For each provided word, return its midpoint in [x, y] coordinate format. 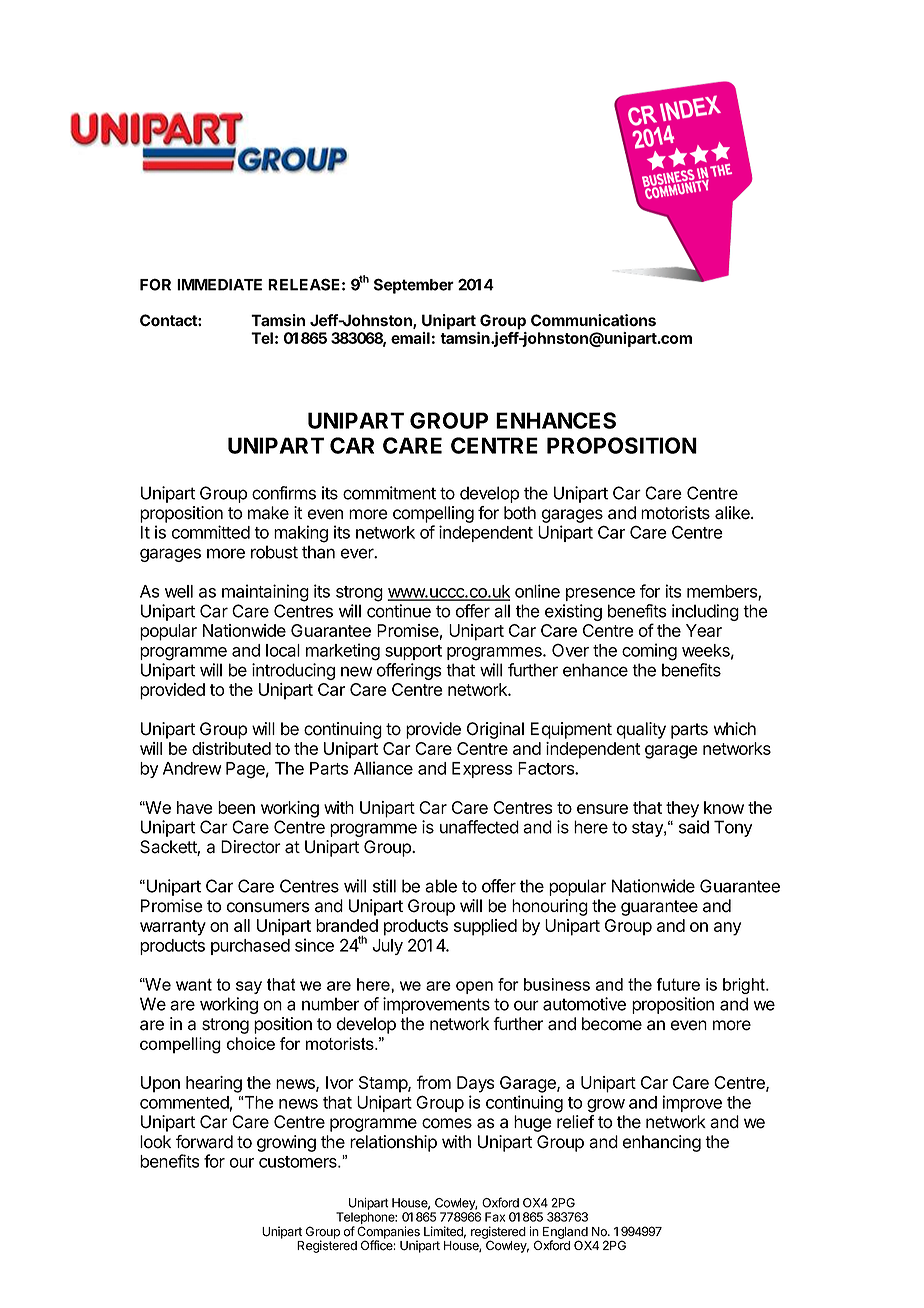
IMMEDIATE [219, 285]
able [441, 886]
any [727, 929]
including [705, 612]
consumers [268, 907]
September [414, 286]
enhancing [662, 1143]
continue [399, 611]
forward [204, 1142]
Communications [593, 320]
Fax [495, 1217]
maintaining [265, 593]
